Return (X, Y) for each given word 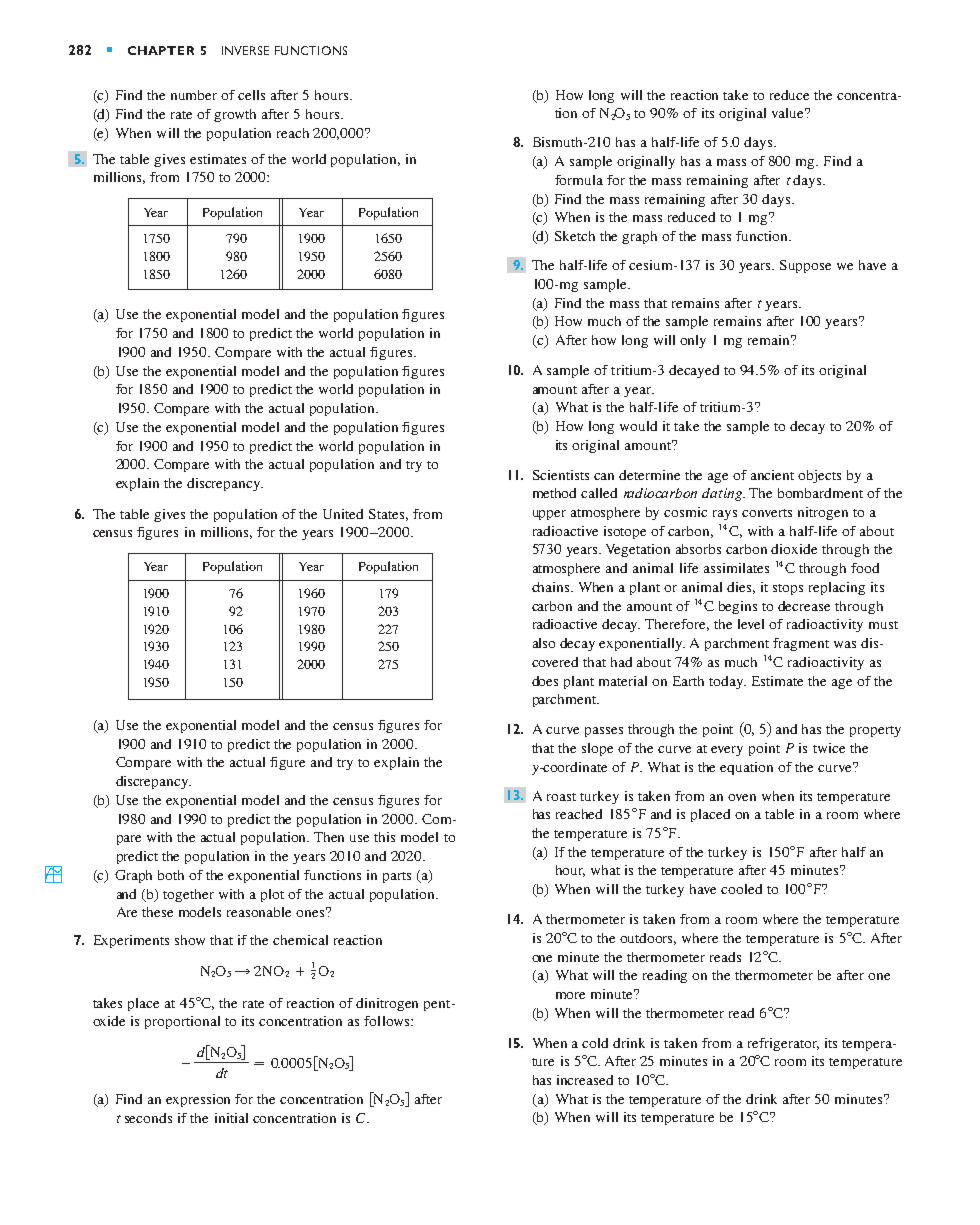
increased (585, 1080)
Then (329, 837)
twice (829, 748)
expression (198, 1100)
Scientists (561, 475)
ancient (772, 475)
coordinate (574, 767)
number (194, 95)
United (343, 514)
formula (579, 180)
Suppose (805, 266)
